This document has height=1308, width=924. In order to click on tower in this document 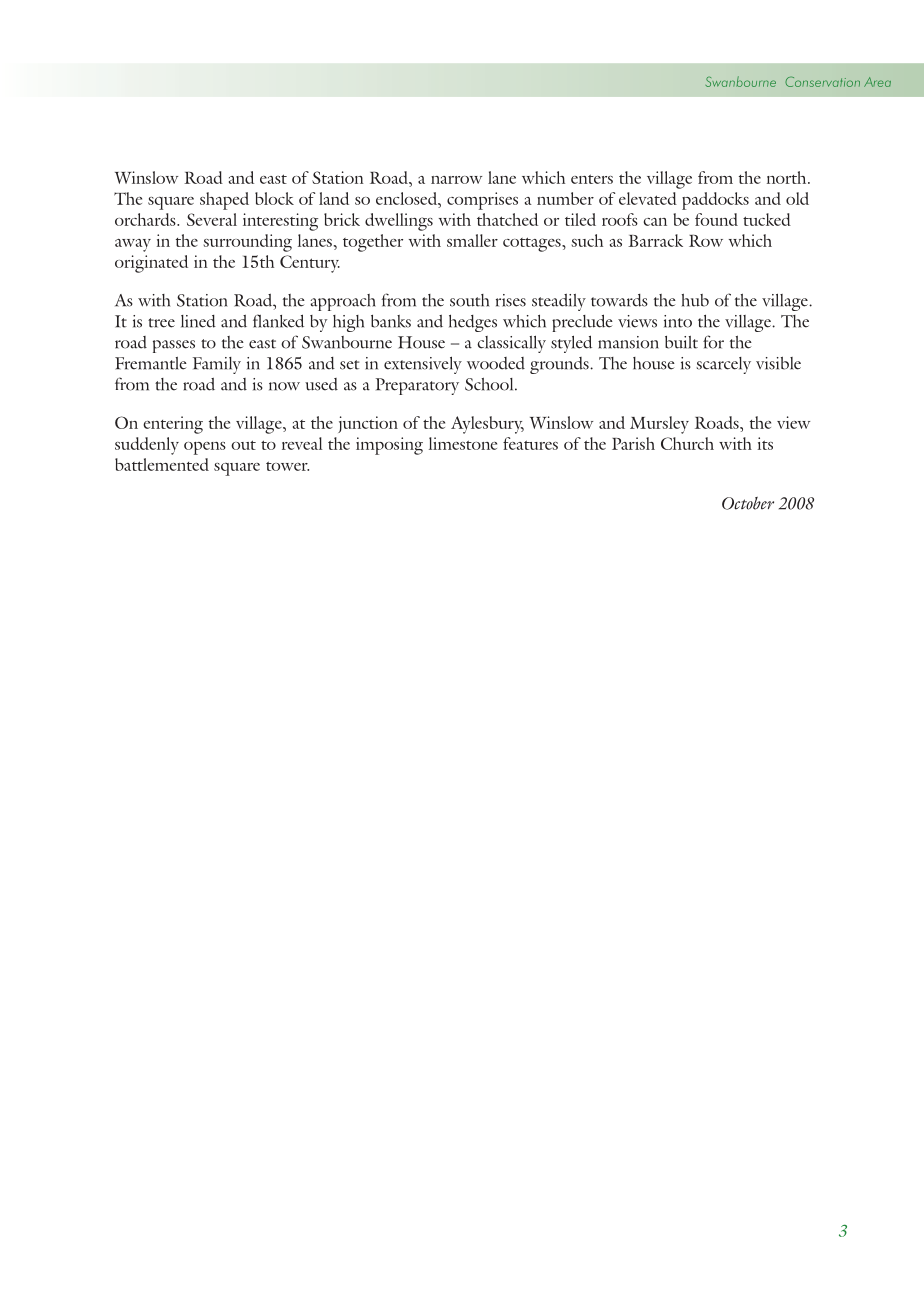, I will do `click(287, 466)`.
